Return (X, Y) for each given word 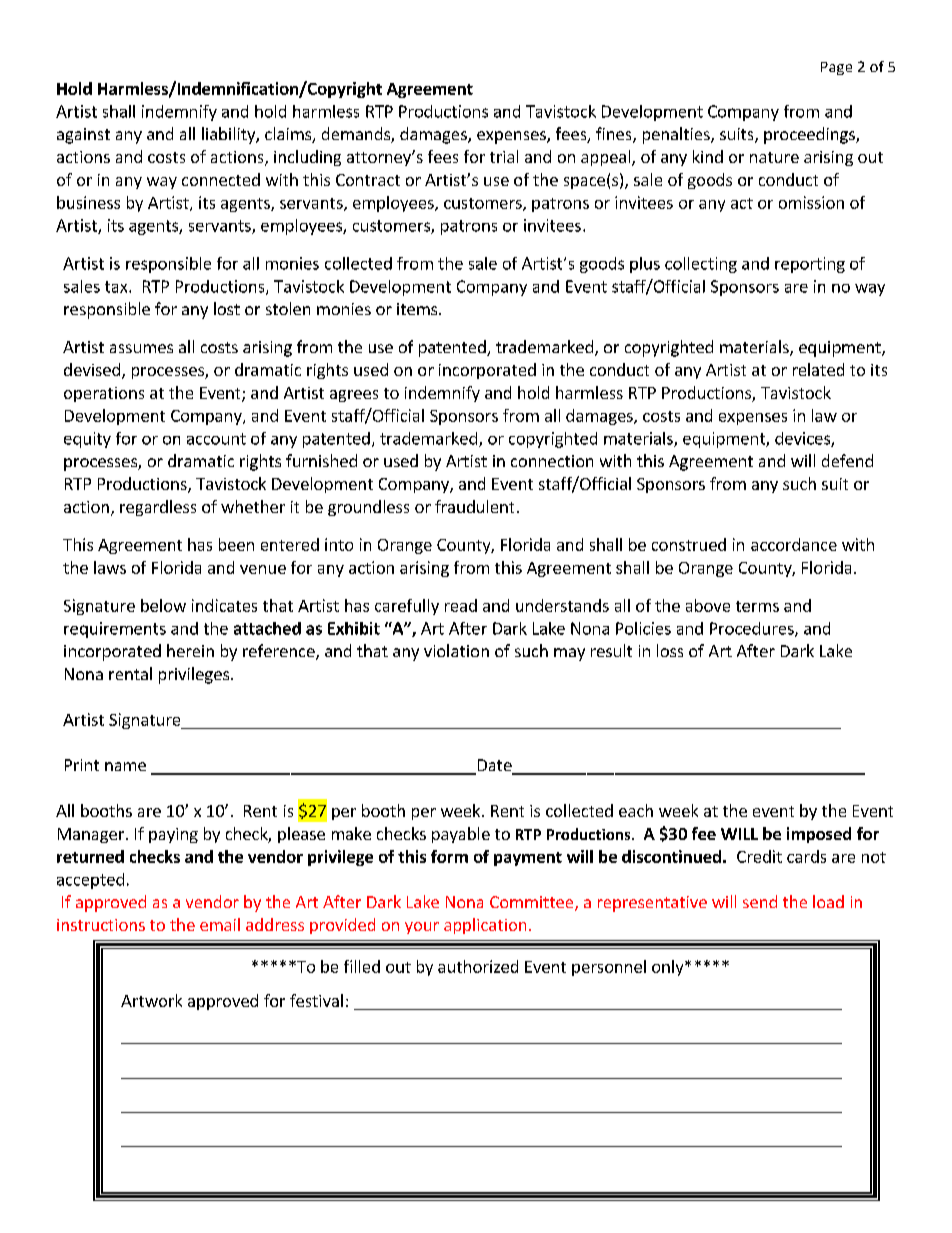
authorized (478, 966)
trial (504, 156)
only (669, 968)
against (83, 136)
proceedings (810, 135)
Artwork (151, 1000)
